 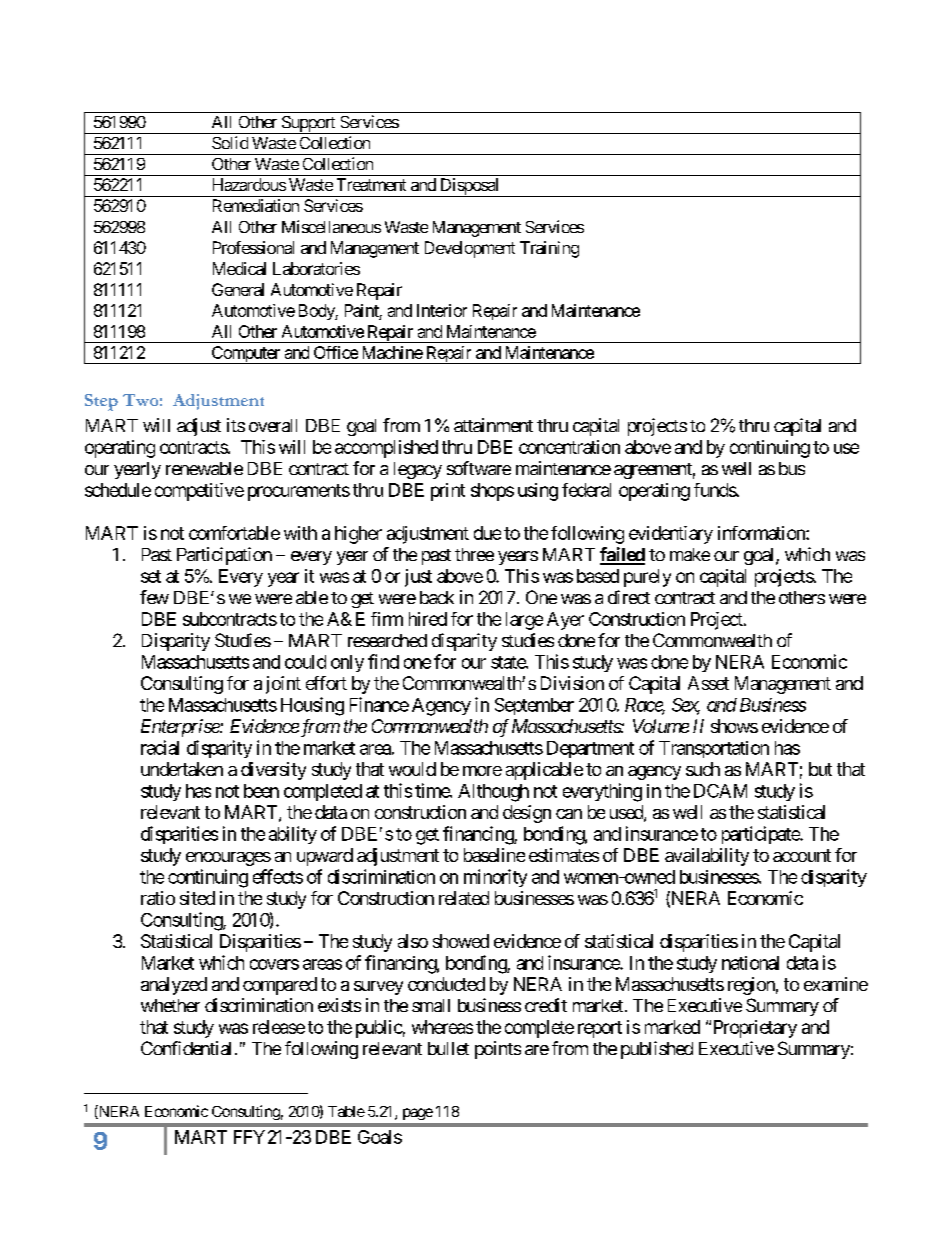 What do you see at coordinates (549, 249) in the document?
I see `Training` at bounding box center [549, 249].
